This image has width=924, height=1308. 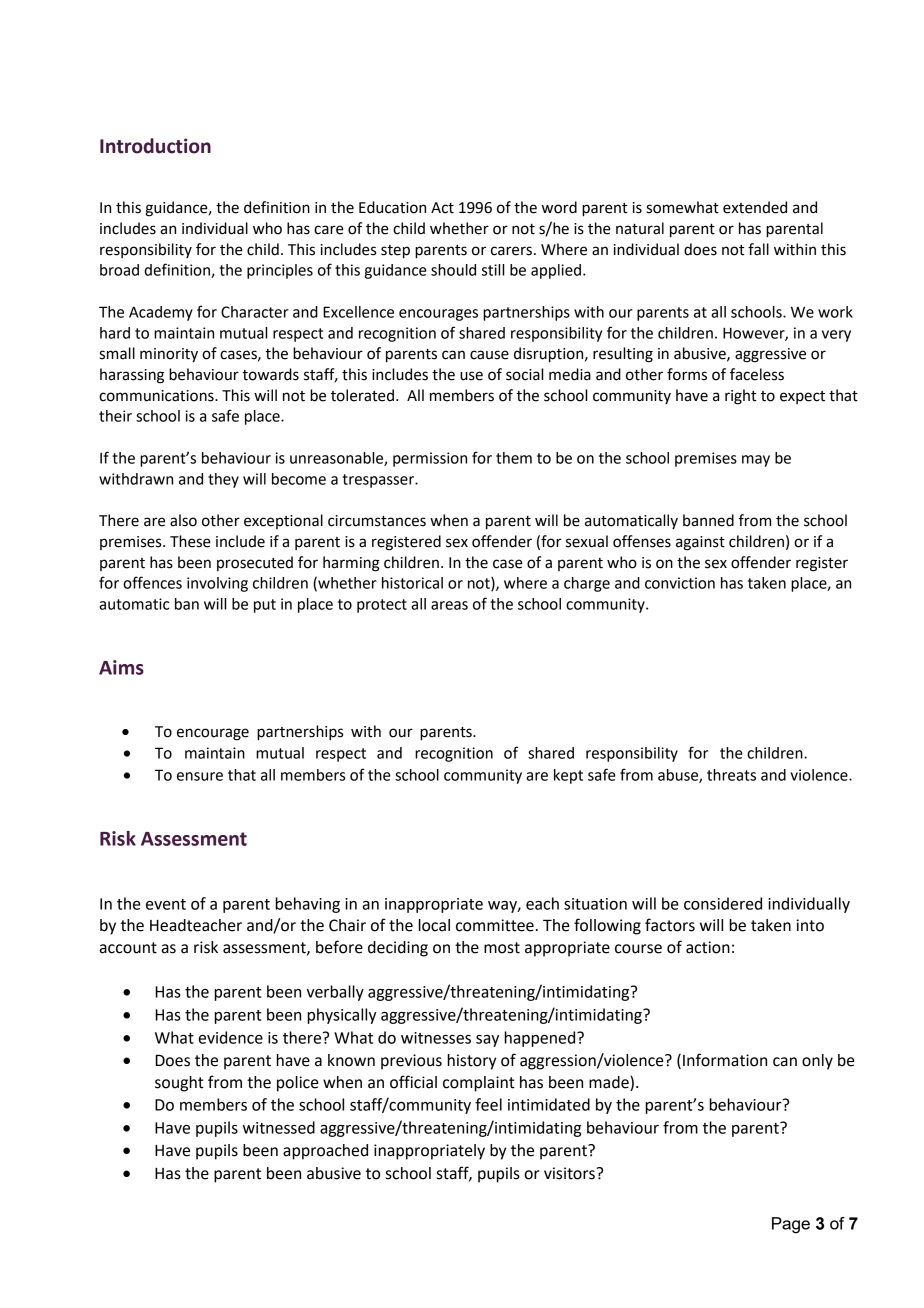 I want to click on witnessed, so click(x=279, y=1127).
